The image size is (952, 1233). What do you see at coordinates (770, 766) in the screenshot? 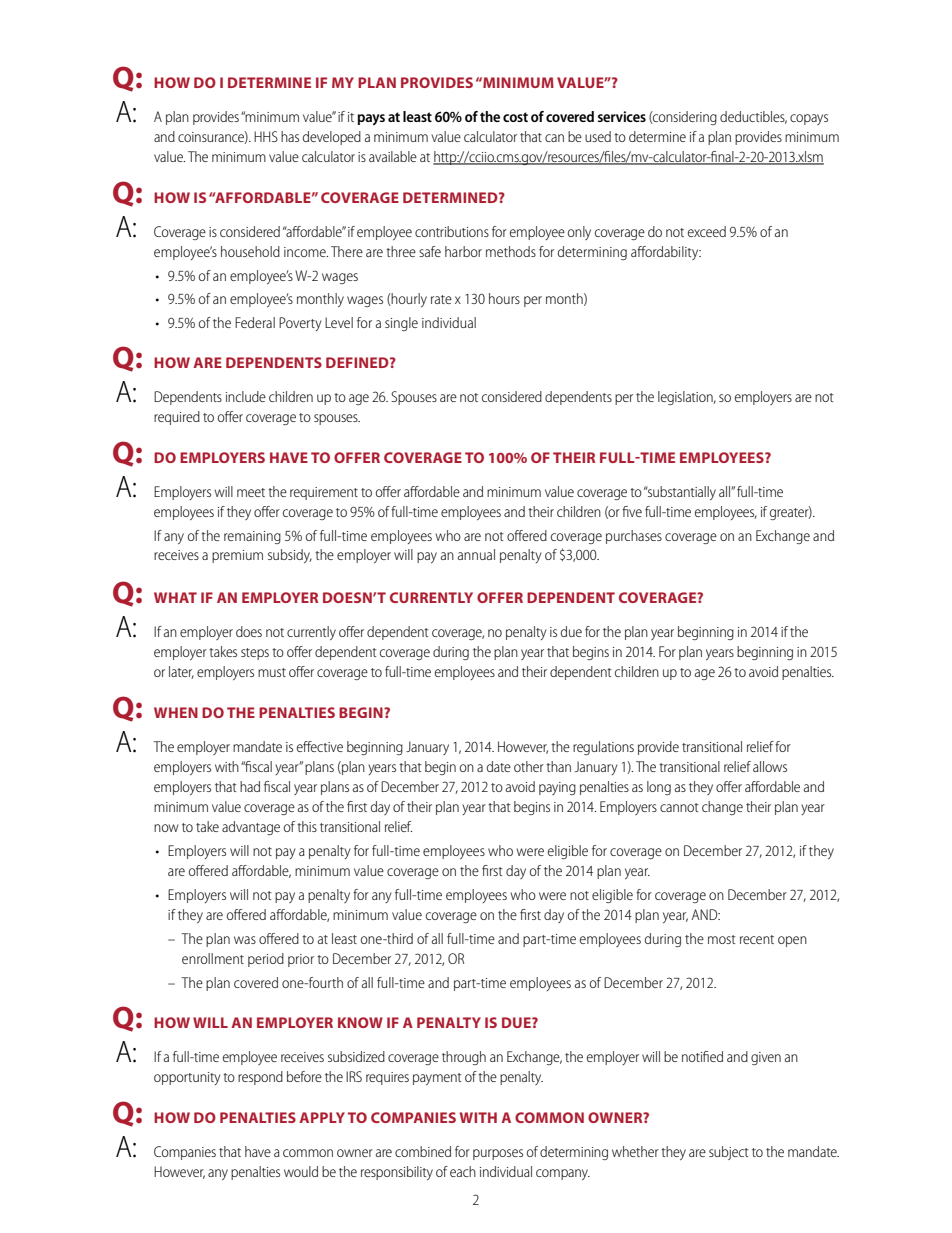
I see `allows` at bounding box center [770, 766].
